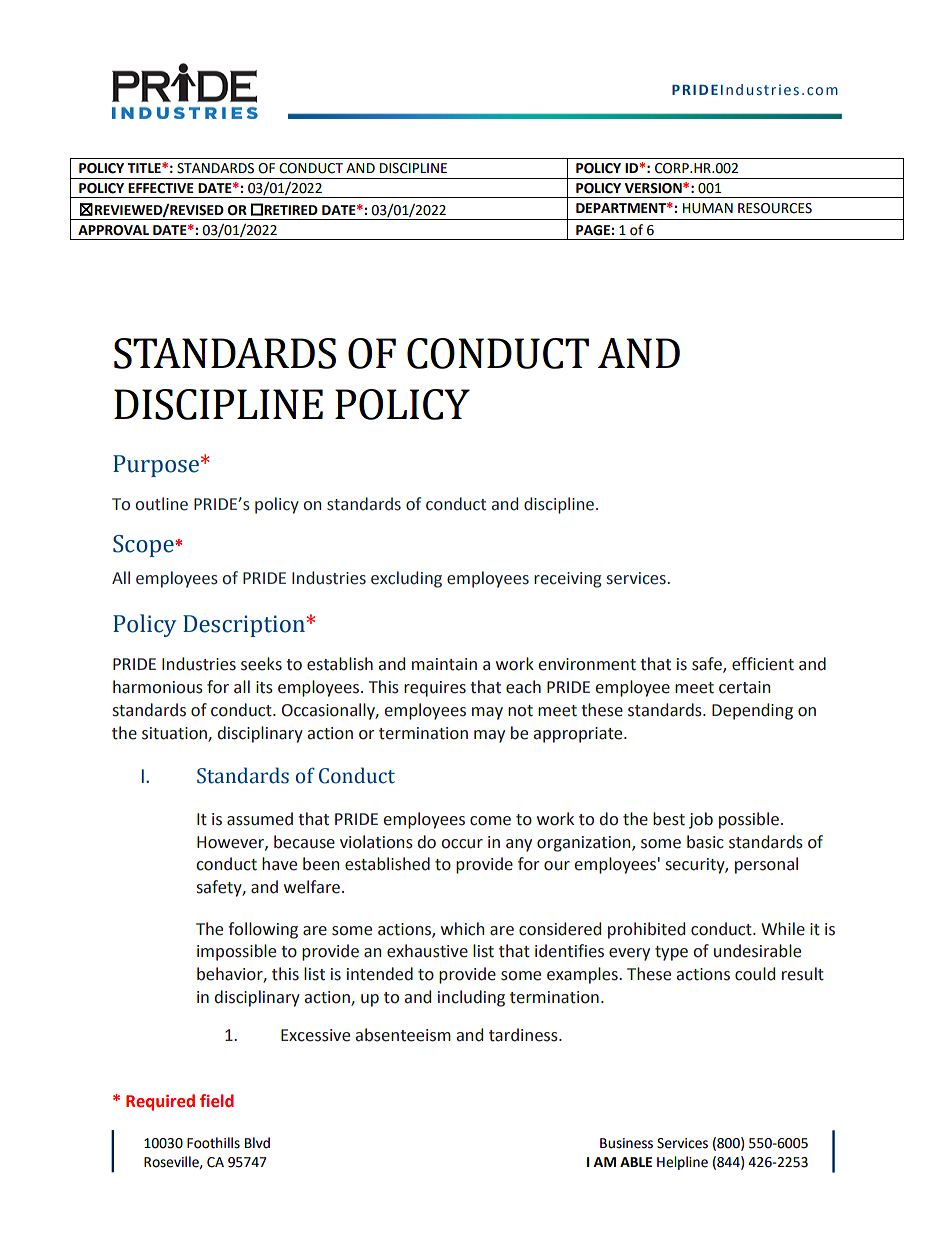  Describe the element at coordinates (708, 208) in the page. I see `HUMAN` at that location.
